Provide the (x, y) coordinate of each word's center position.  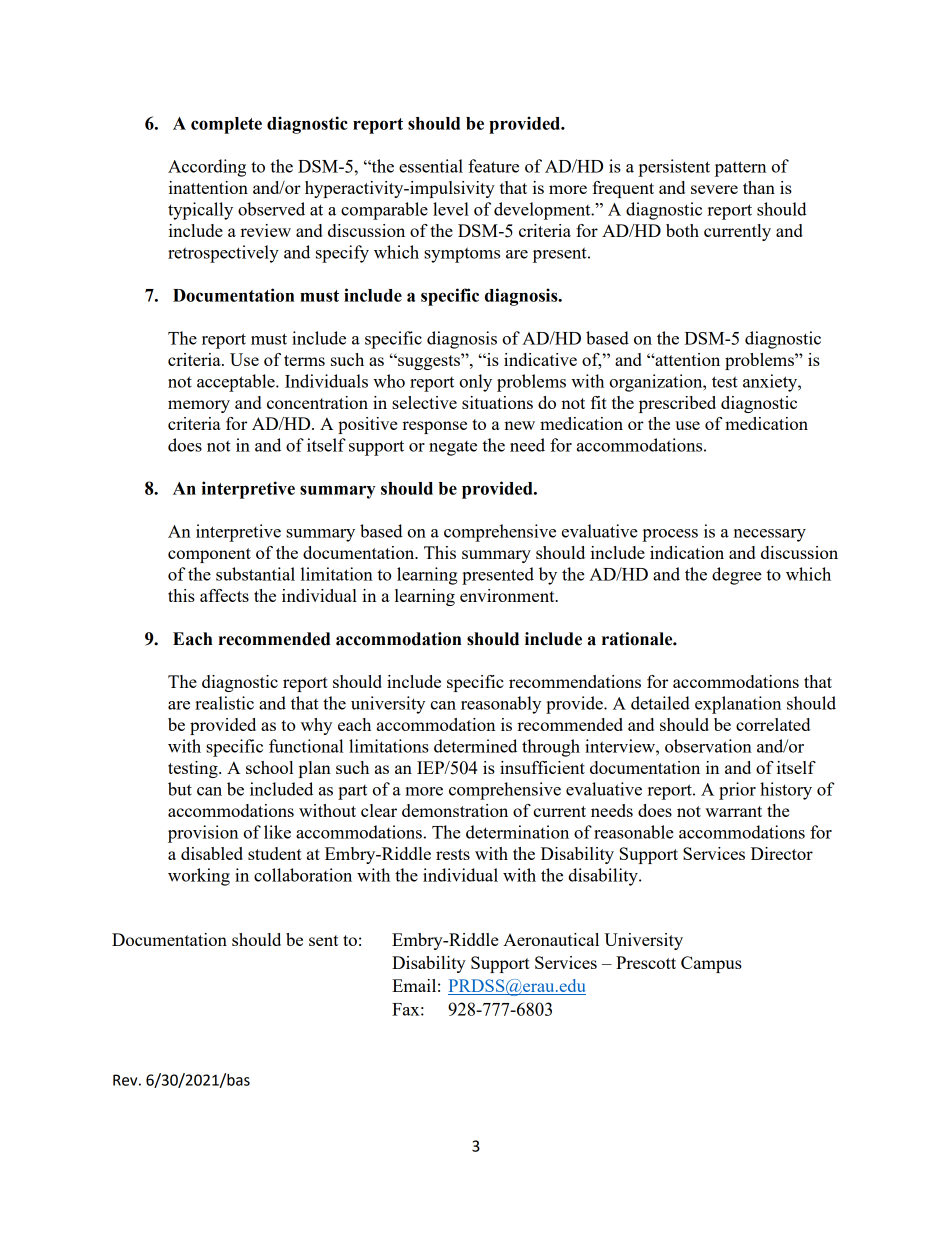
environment (508, 595)
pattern (740, 169)
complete (226, 125)
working (199, 877)
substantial (255, 574)
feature (493, 166)
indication (687, 552)
